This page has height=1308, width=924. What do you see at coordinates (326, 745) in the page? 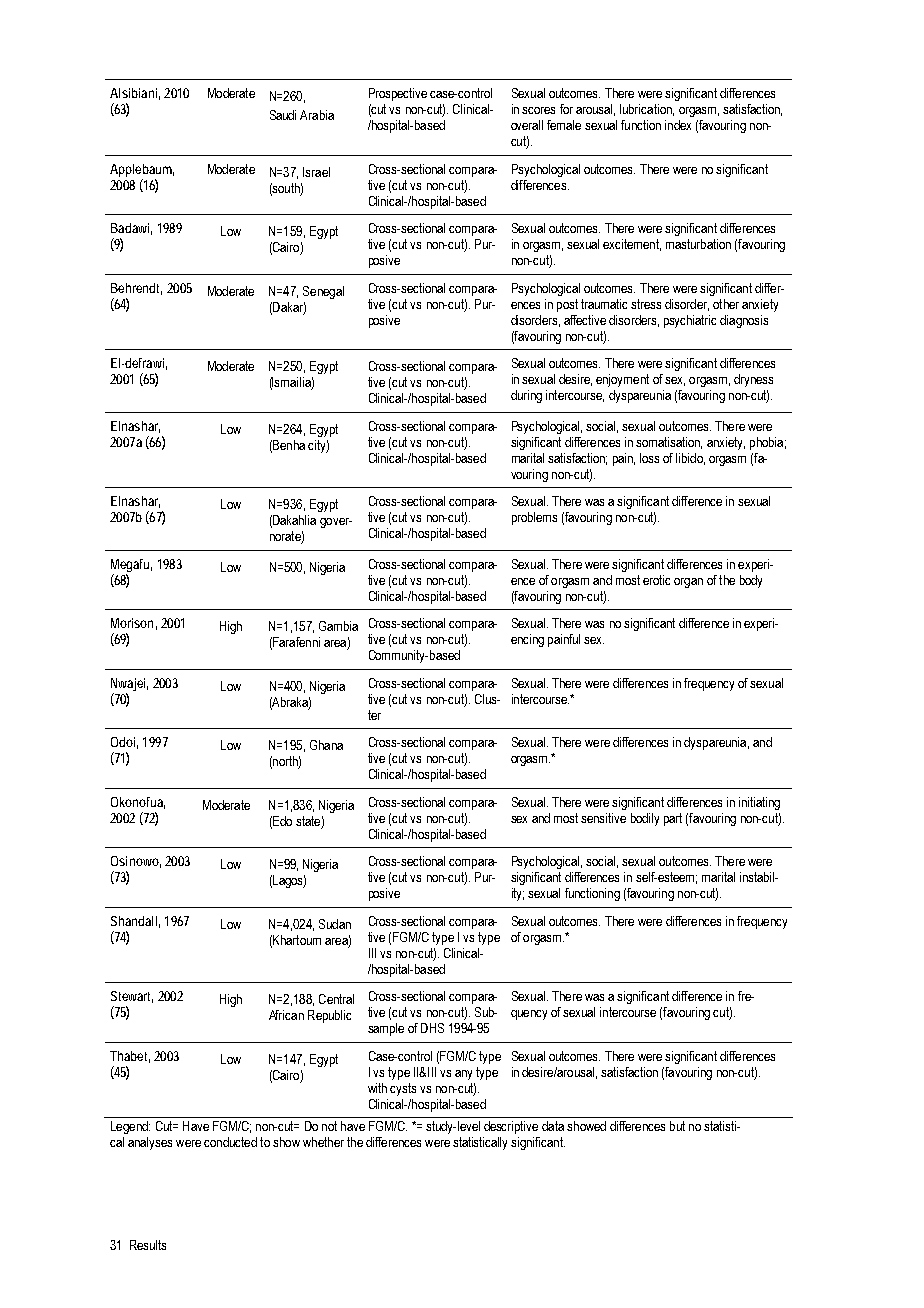
I see `Ghana` at bounding box center [326, 745].
